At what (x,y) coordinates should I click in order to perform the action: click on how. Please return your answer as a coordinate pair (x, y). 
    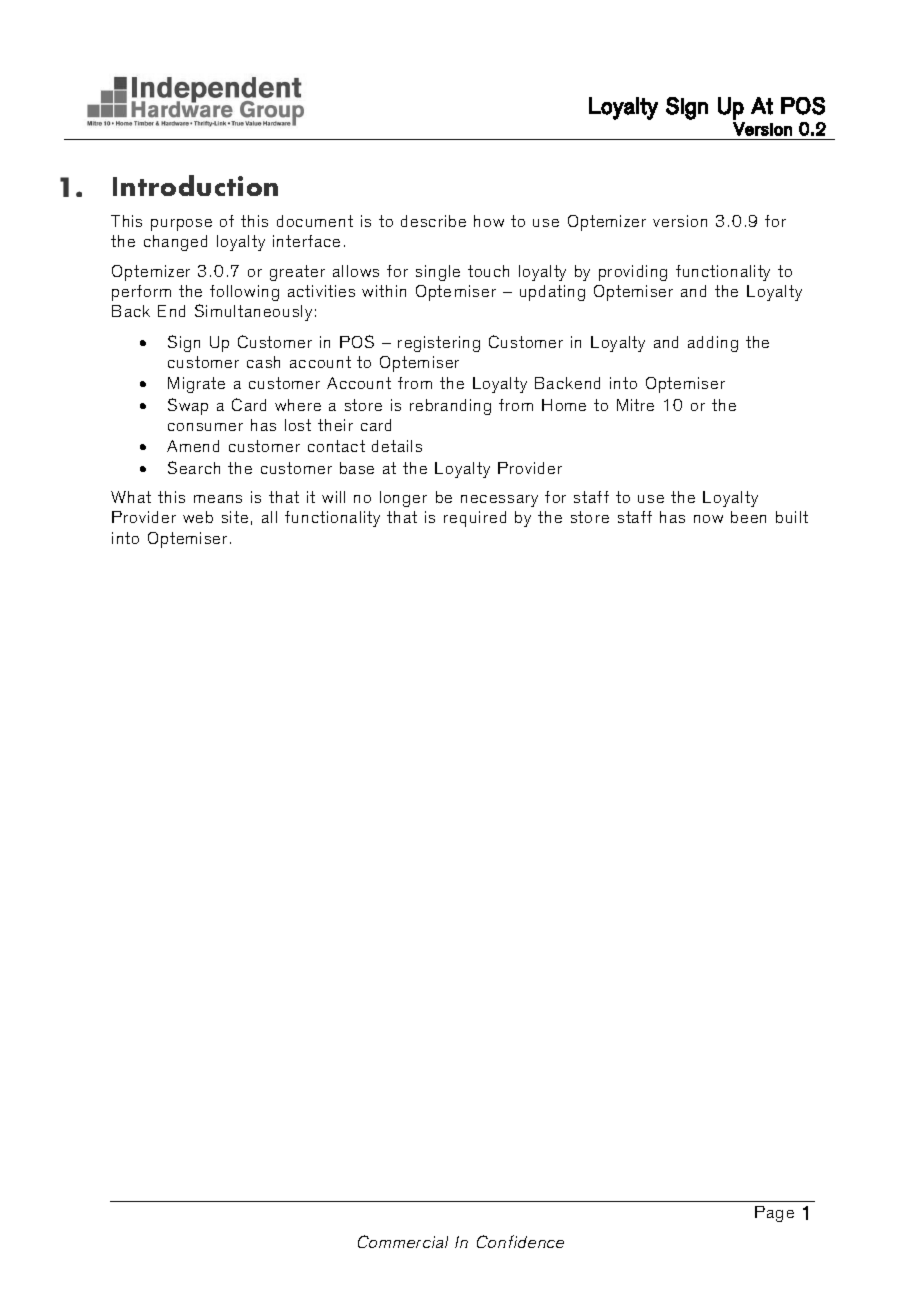
    Looking at the image, I should click on (489, 221).
